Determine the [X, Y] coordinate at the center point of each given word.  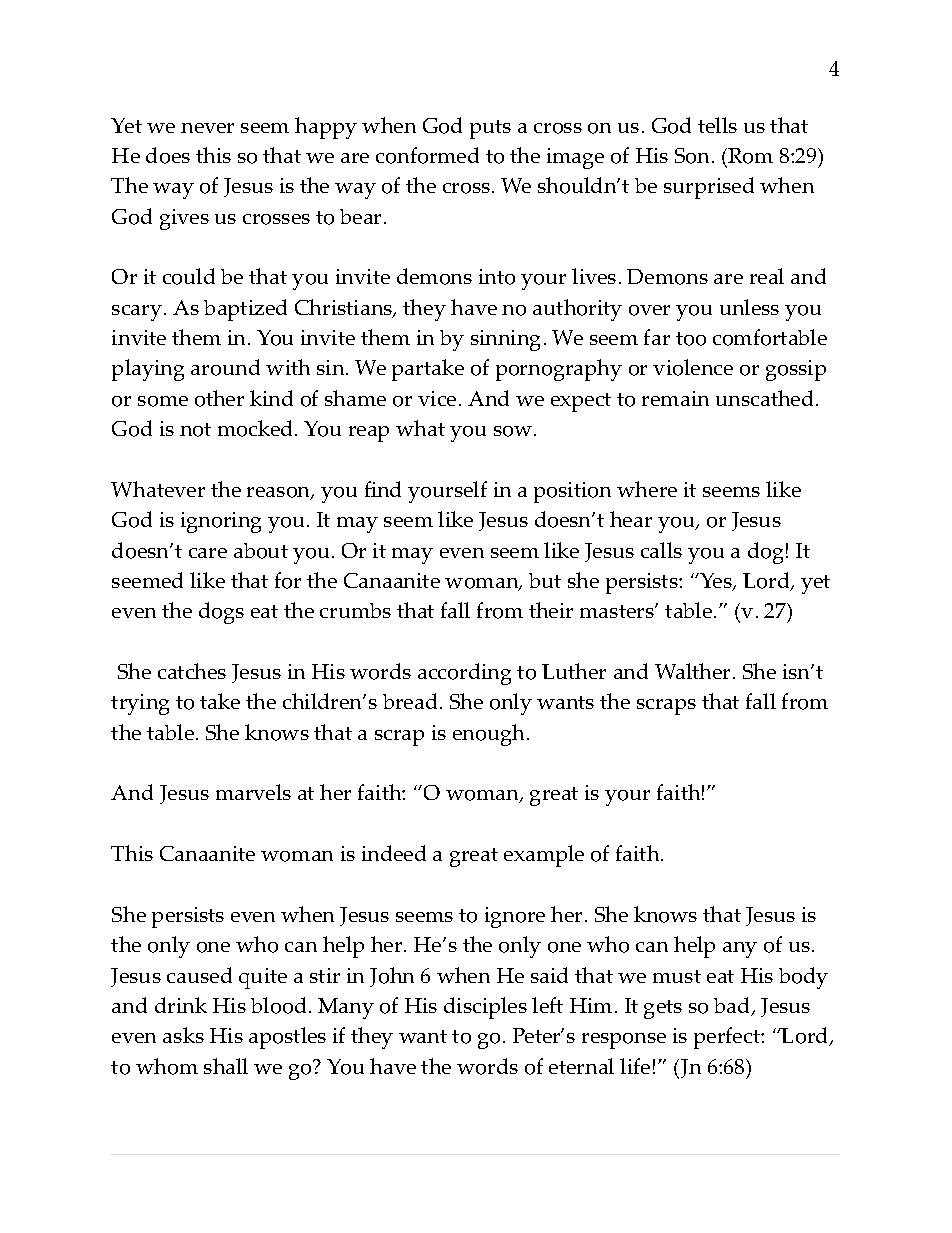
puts [490, 129]
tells [717, 125]
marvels [253, 792]
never [207, 128]
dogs [221, 613]
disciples [485, 1008]
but [545, 580]
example [544, 856]
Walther [694, 671]
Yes [716, 582]
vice [437, 398]
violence [693, 367]
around [225, 367]
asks [183, 1035]
